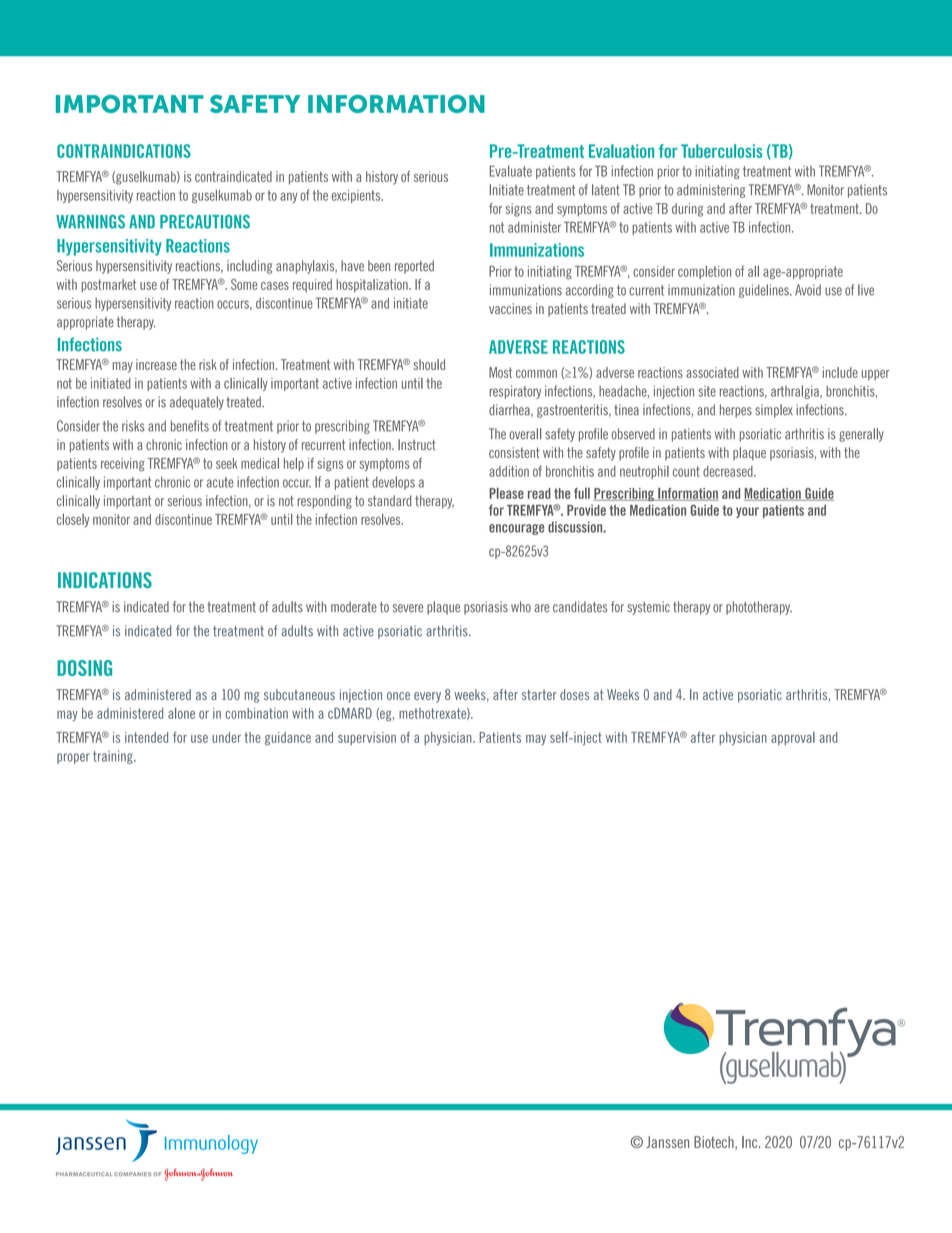  What do you see at coordinates (114, 757) in the image?
I see `training` at bounding box center [114, 757].
